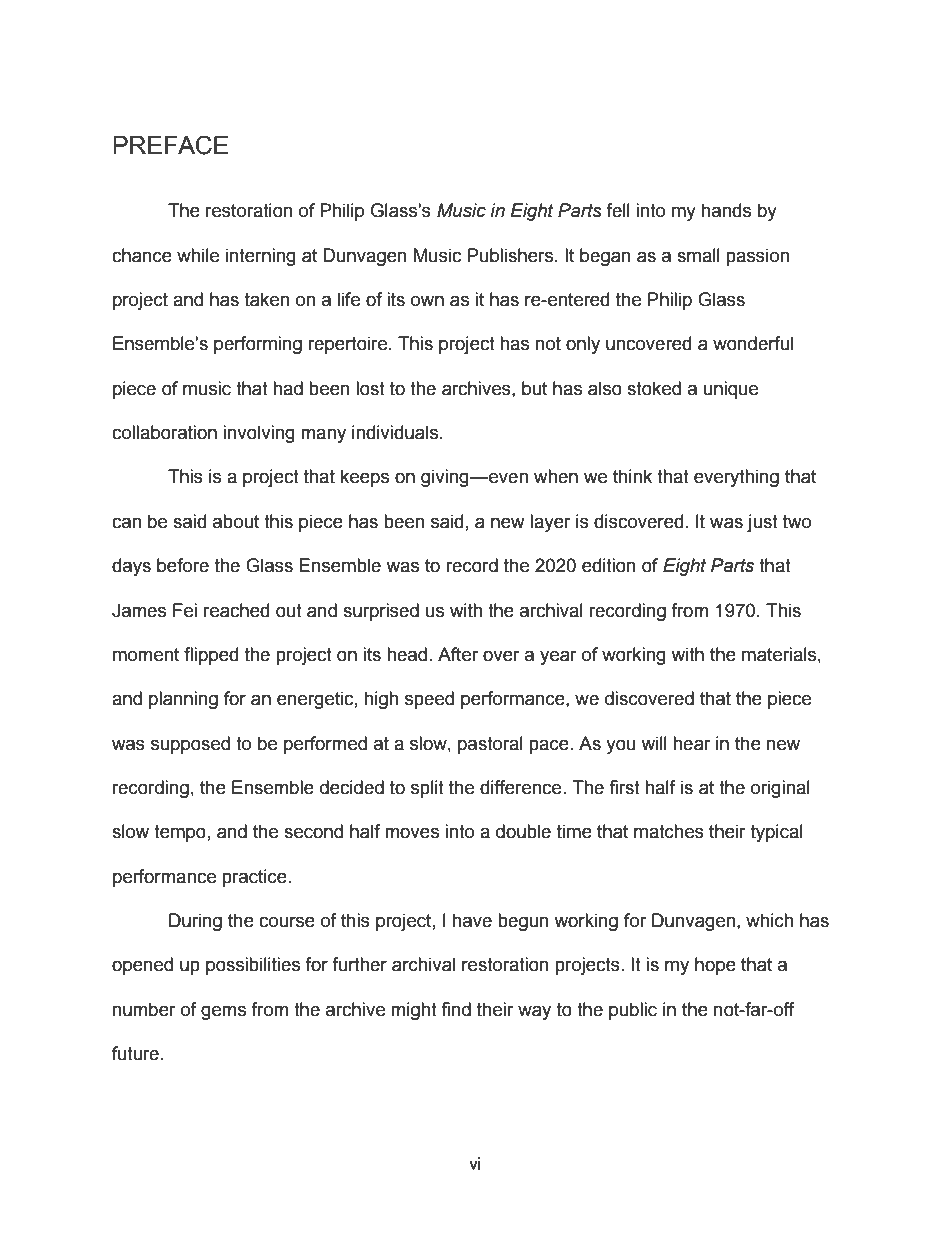  What do you see at coordinates (412, 833) in the page?
I see `moves` at bounding box center [412, 833].
